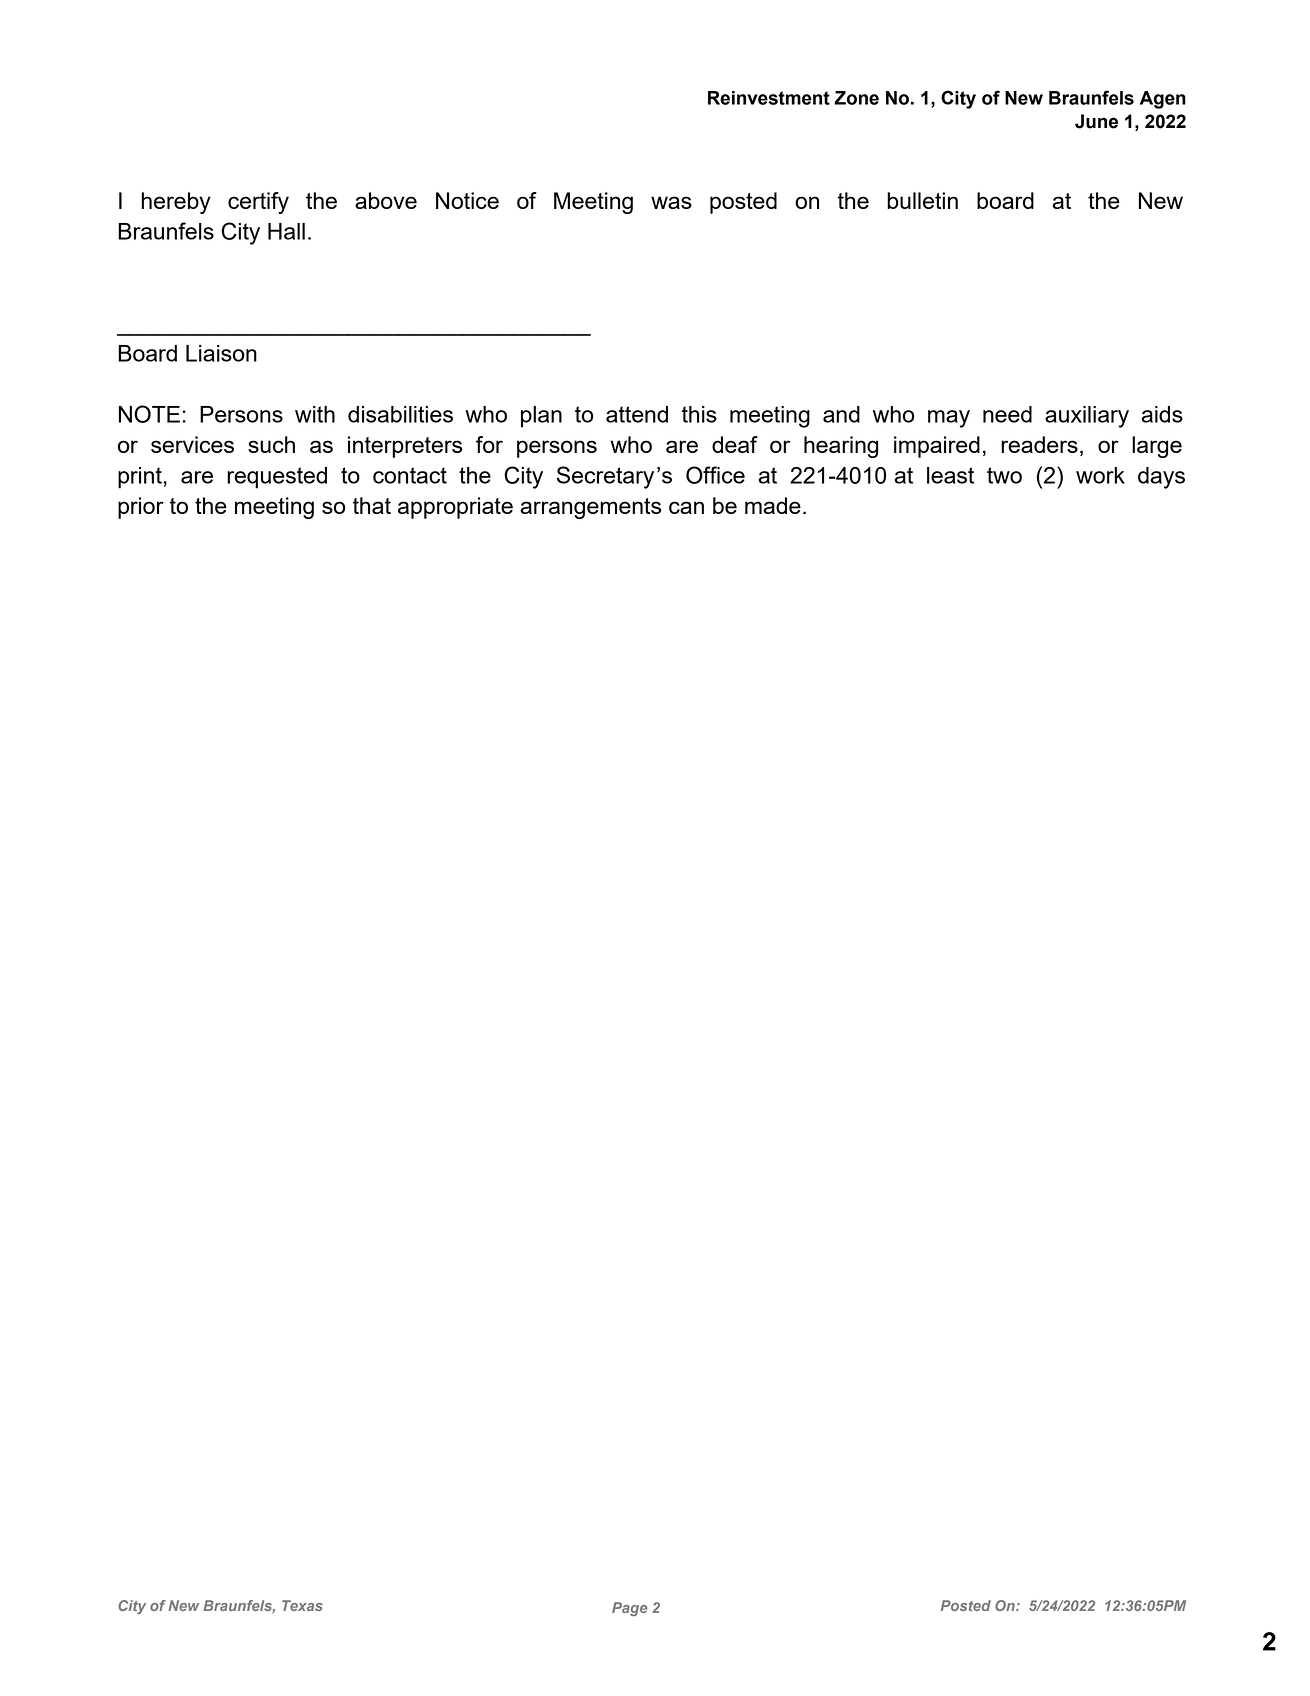  Describe the element at coordinates (590, 508) in the page. I see `arrangements` at that location.
